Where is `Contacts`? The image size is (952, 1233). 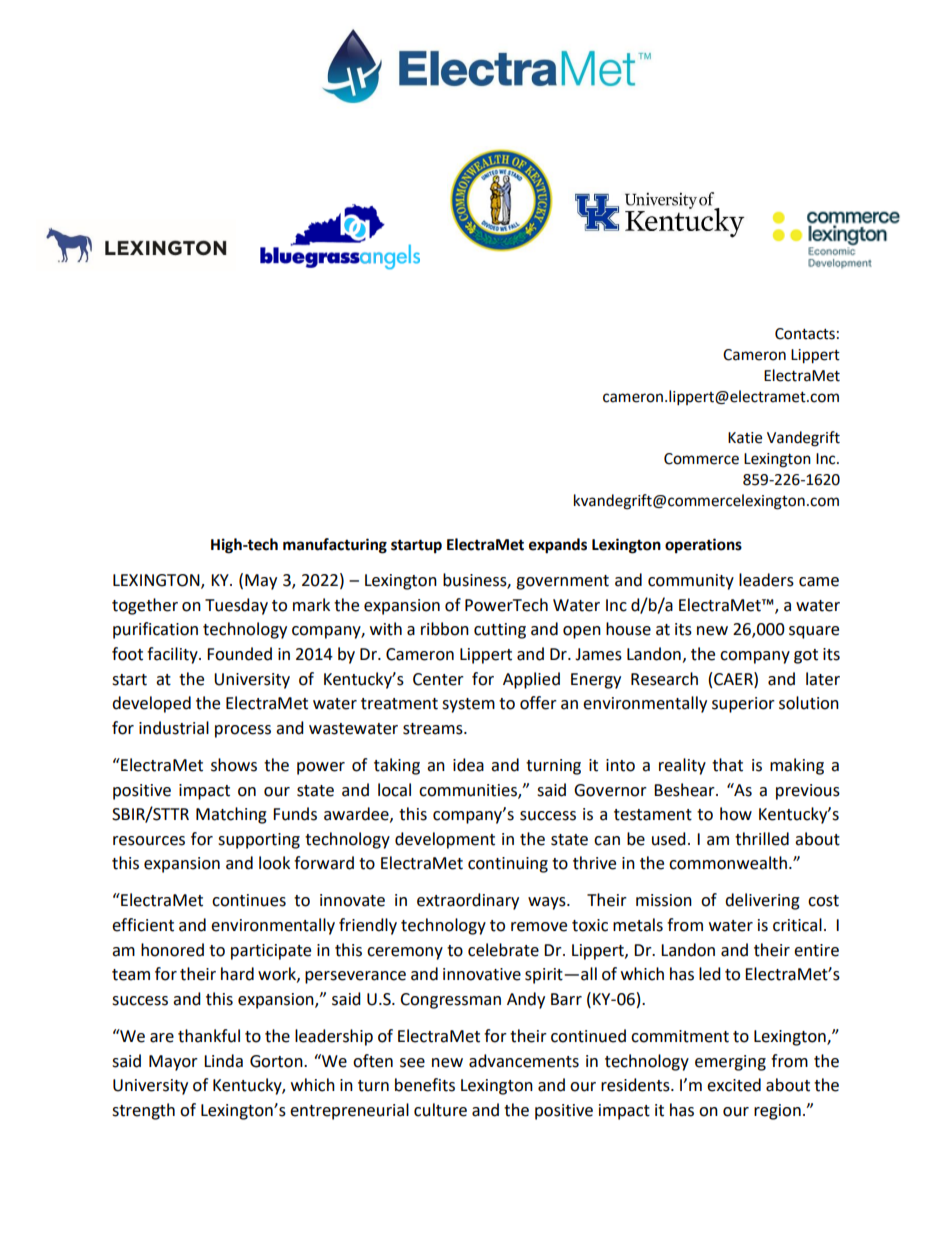 Contacts is located at coordinates (805, 334).
